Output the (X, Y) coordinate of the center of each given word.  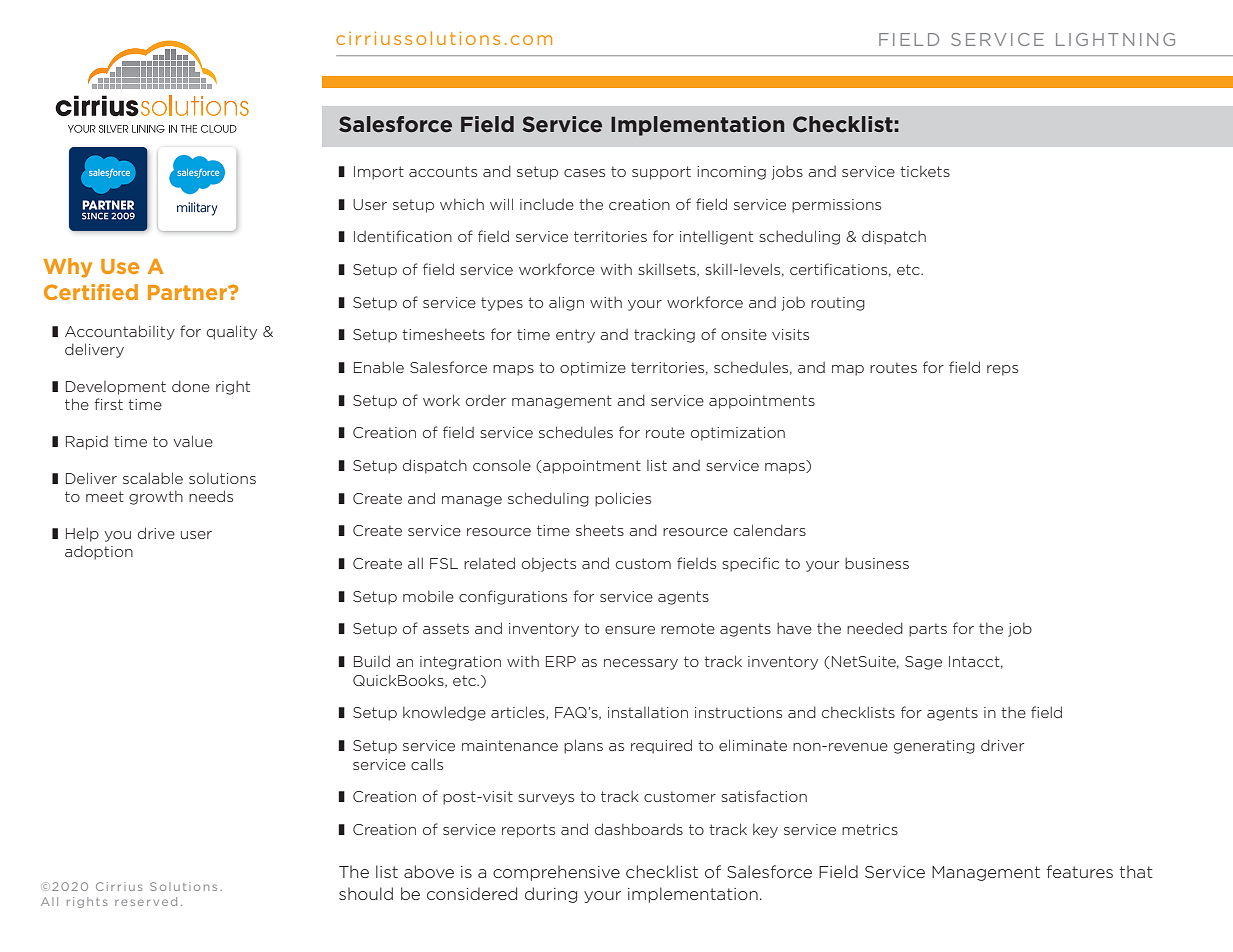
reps (1002, 370)
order (486, 400)
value (193, 441)
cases (584, 173)
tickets (925, 171)
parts (928, 630)
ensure (630, 630)
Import (379, 173)
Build (372, 661)
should (366, 893)
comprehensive (556, 873)
